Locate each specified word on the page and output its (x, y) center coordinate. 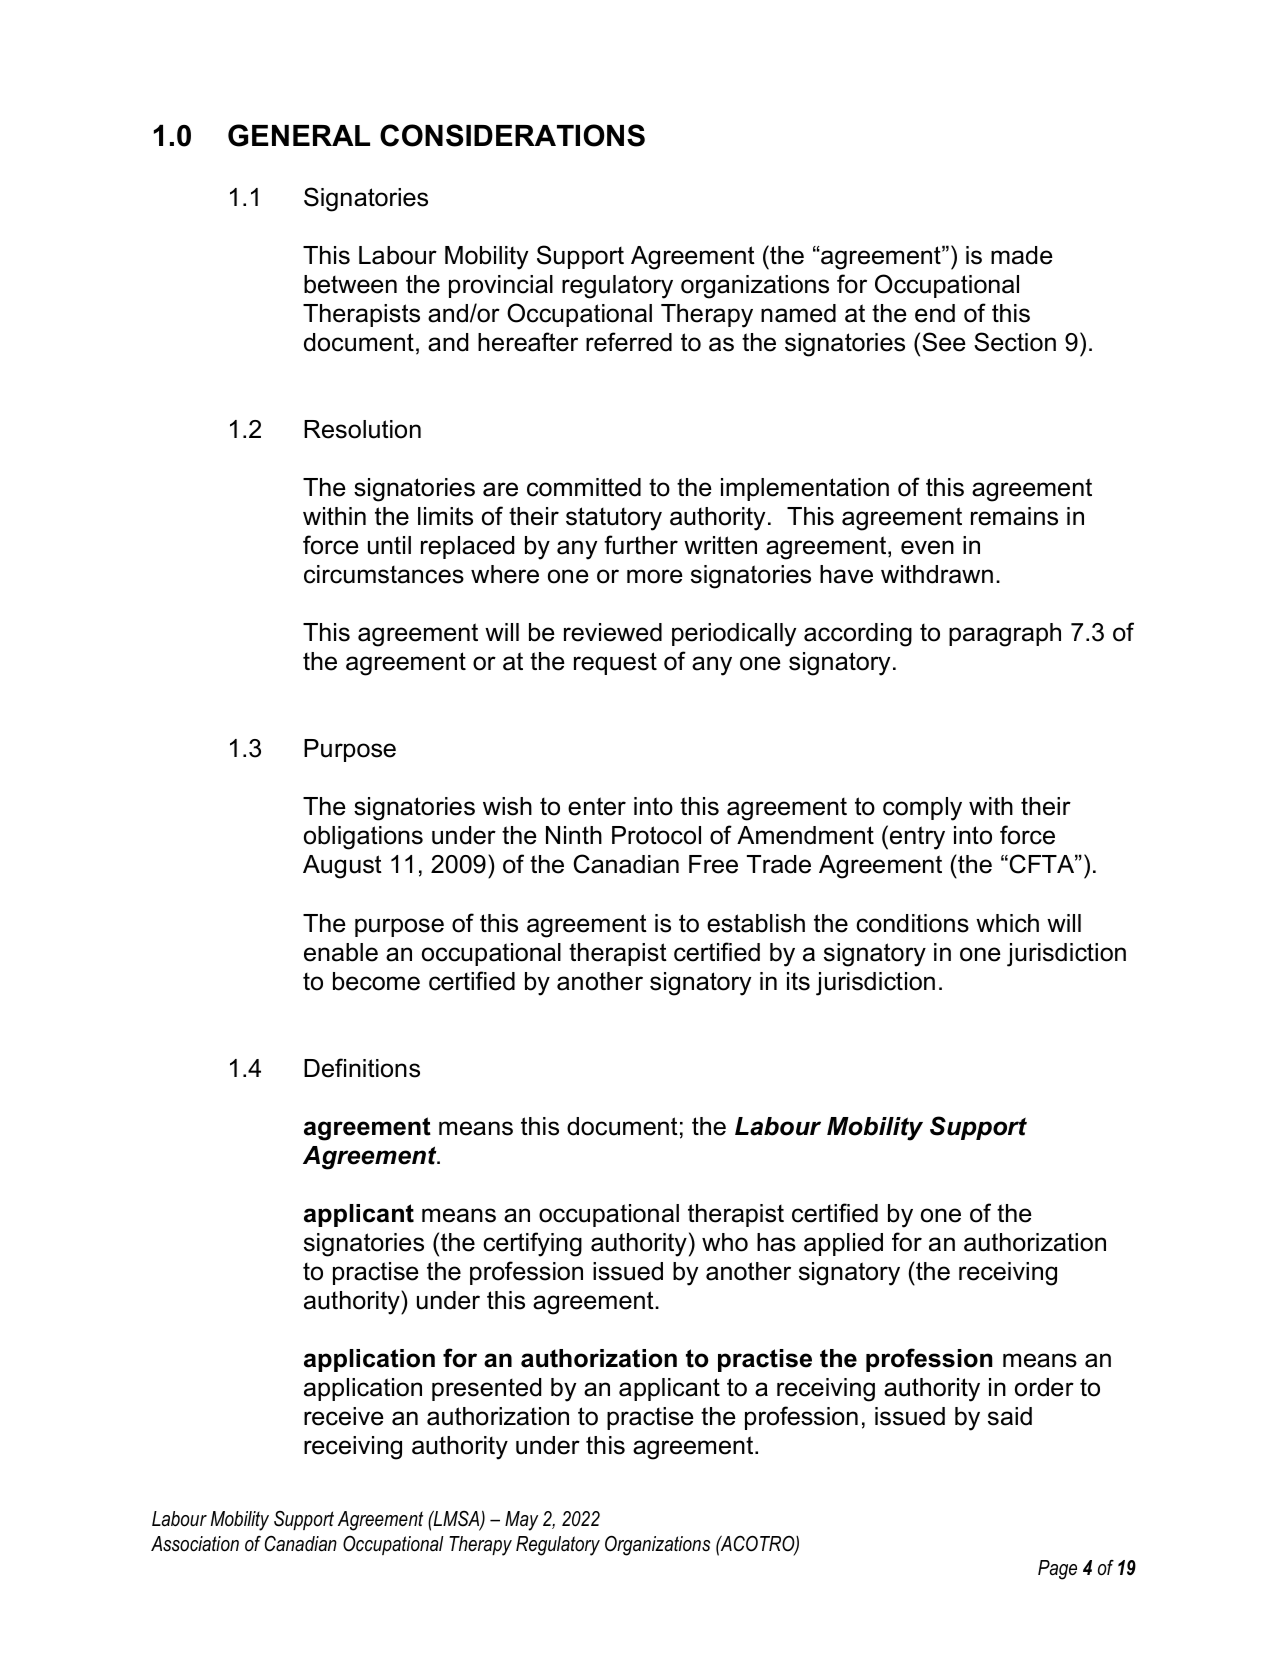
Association (195, 1544)
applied (843, 1244)
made (1022, 255)
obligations (363, 838)
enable (341, 952)
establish (756, 923)
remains (1014, 516)
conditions (912, 923)
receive (344, 1416)
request (615, 663)
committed (584, 487)
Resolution (362, 429)
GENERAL (299, 135)
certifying (532, 1244)
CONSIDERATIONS (512, 135)
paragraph (1005, 635)
